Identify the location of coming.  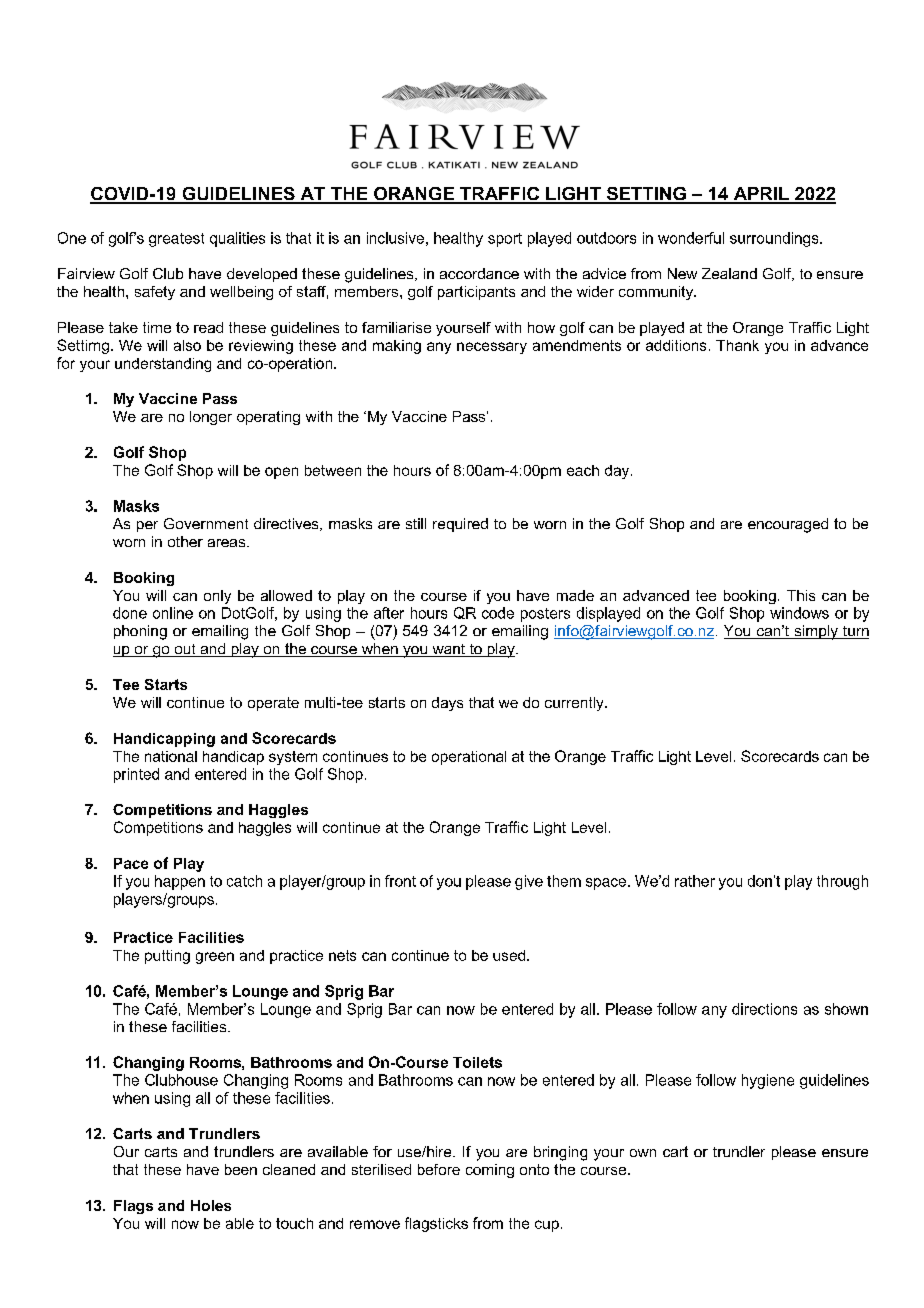
(490, 1171).
